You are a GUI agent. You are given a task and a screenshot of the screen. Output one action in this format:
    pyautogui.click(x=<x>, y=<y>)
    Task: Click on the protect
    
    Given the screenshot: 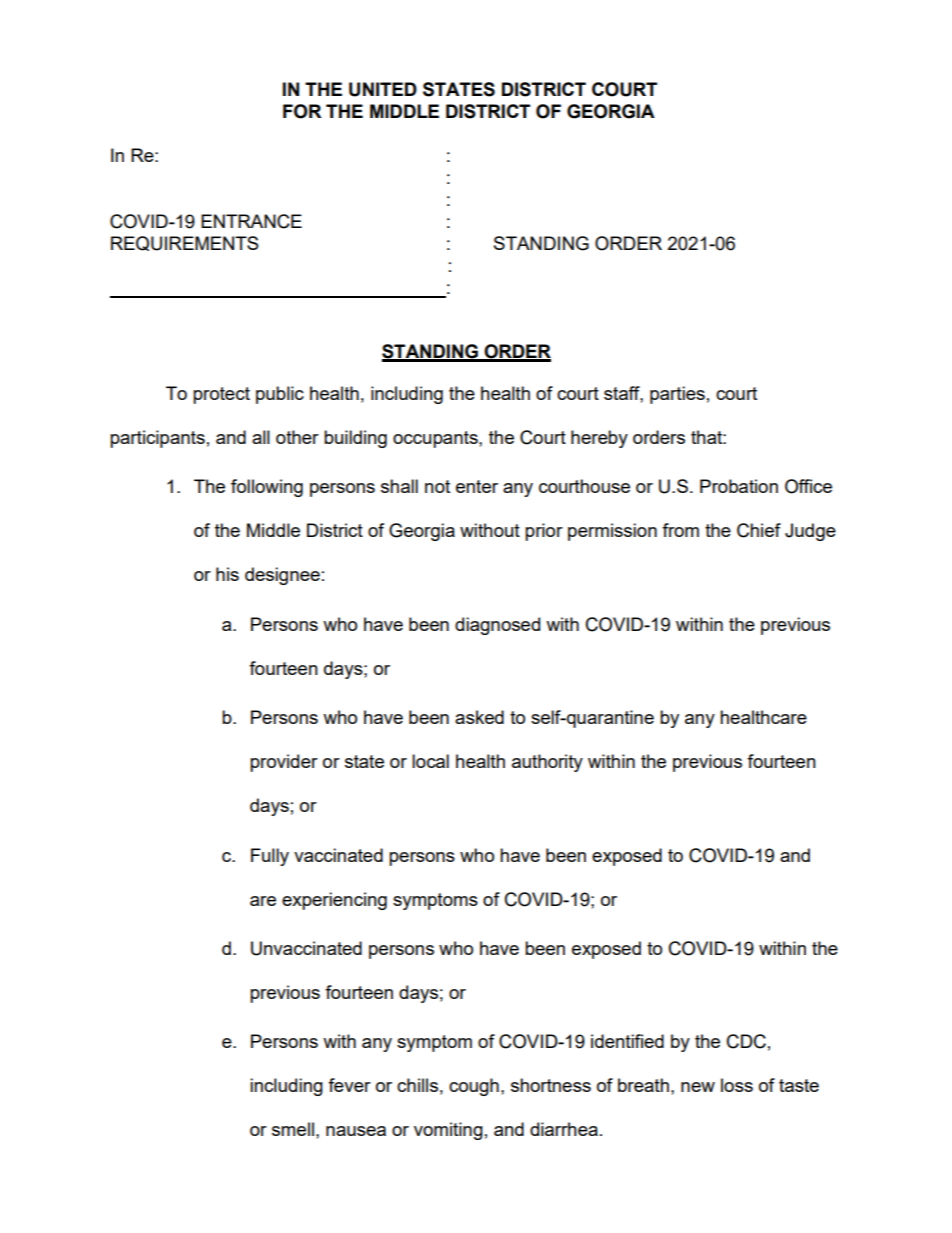 What is the action you would take?
    pyautogui.click(x=221, y=395)
